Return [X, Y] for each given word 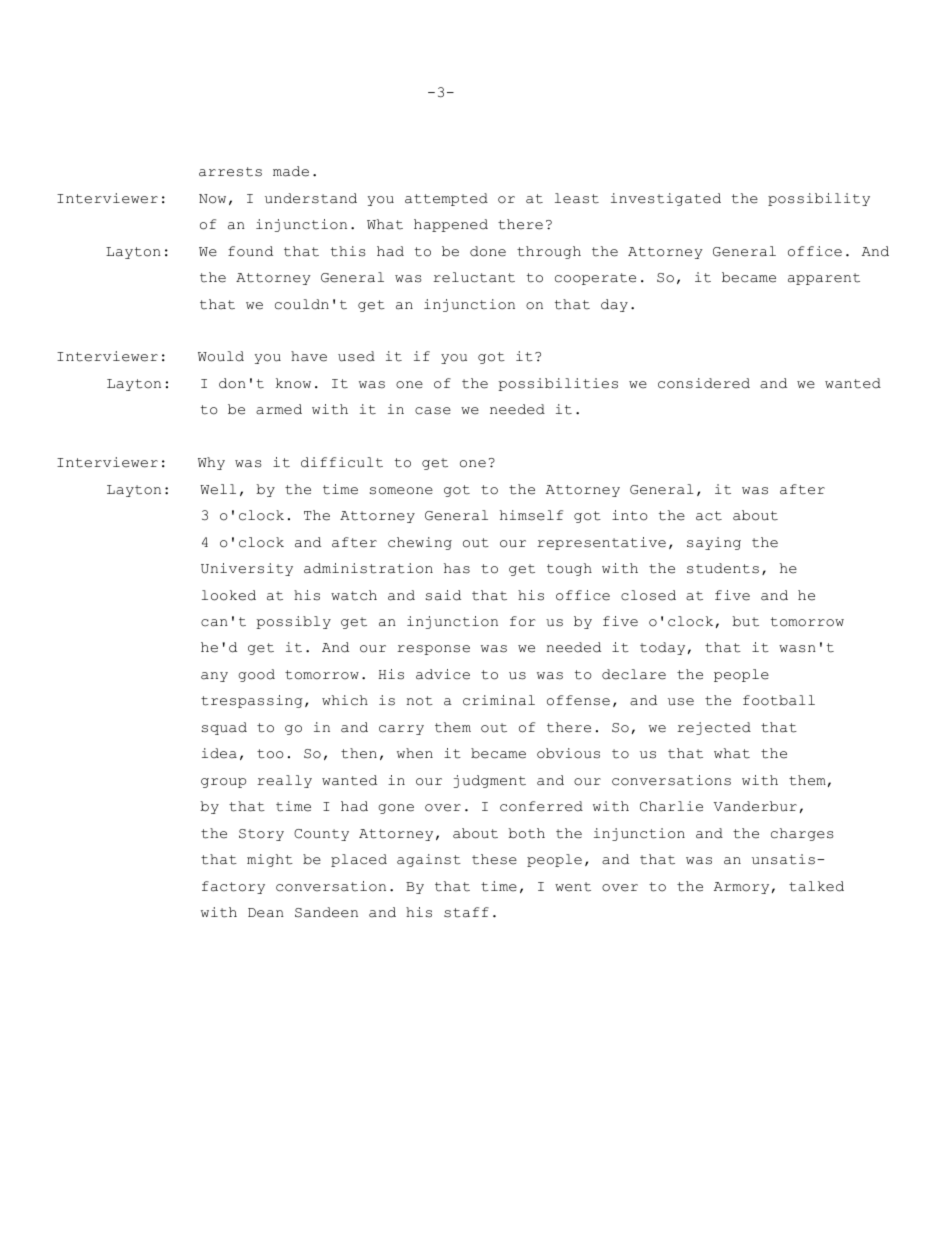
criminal [499, 700]
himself [531, 515]
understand [311, 198]
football [779, 700]
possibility [819, 199]
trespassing [252, 701]
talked [816, 886]
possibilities [558, 384]
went [573, 887]
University [247, 569]
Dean [266, 913]
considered [704, 383]
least [577, 198]
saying [714, 543]
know [293, 383]
